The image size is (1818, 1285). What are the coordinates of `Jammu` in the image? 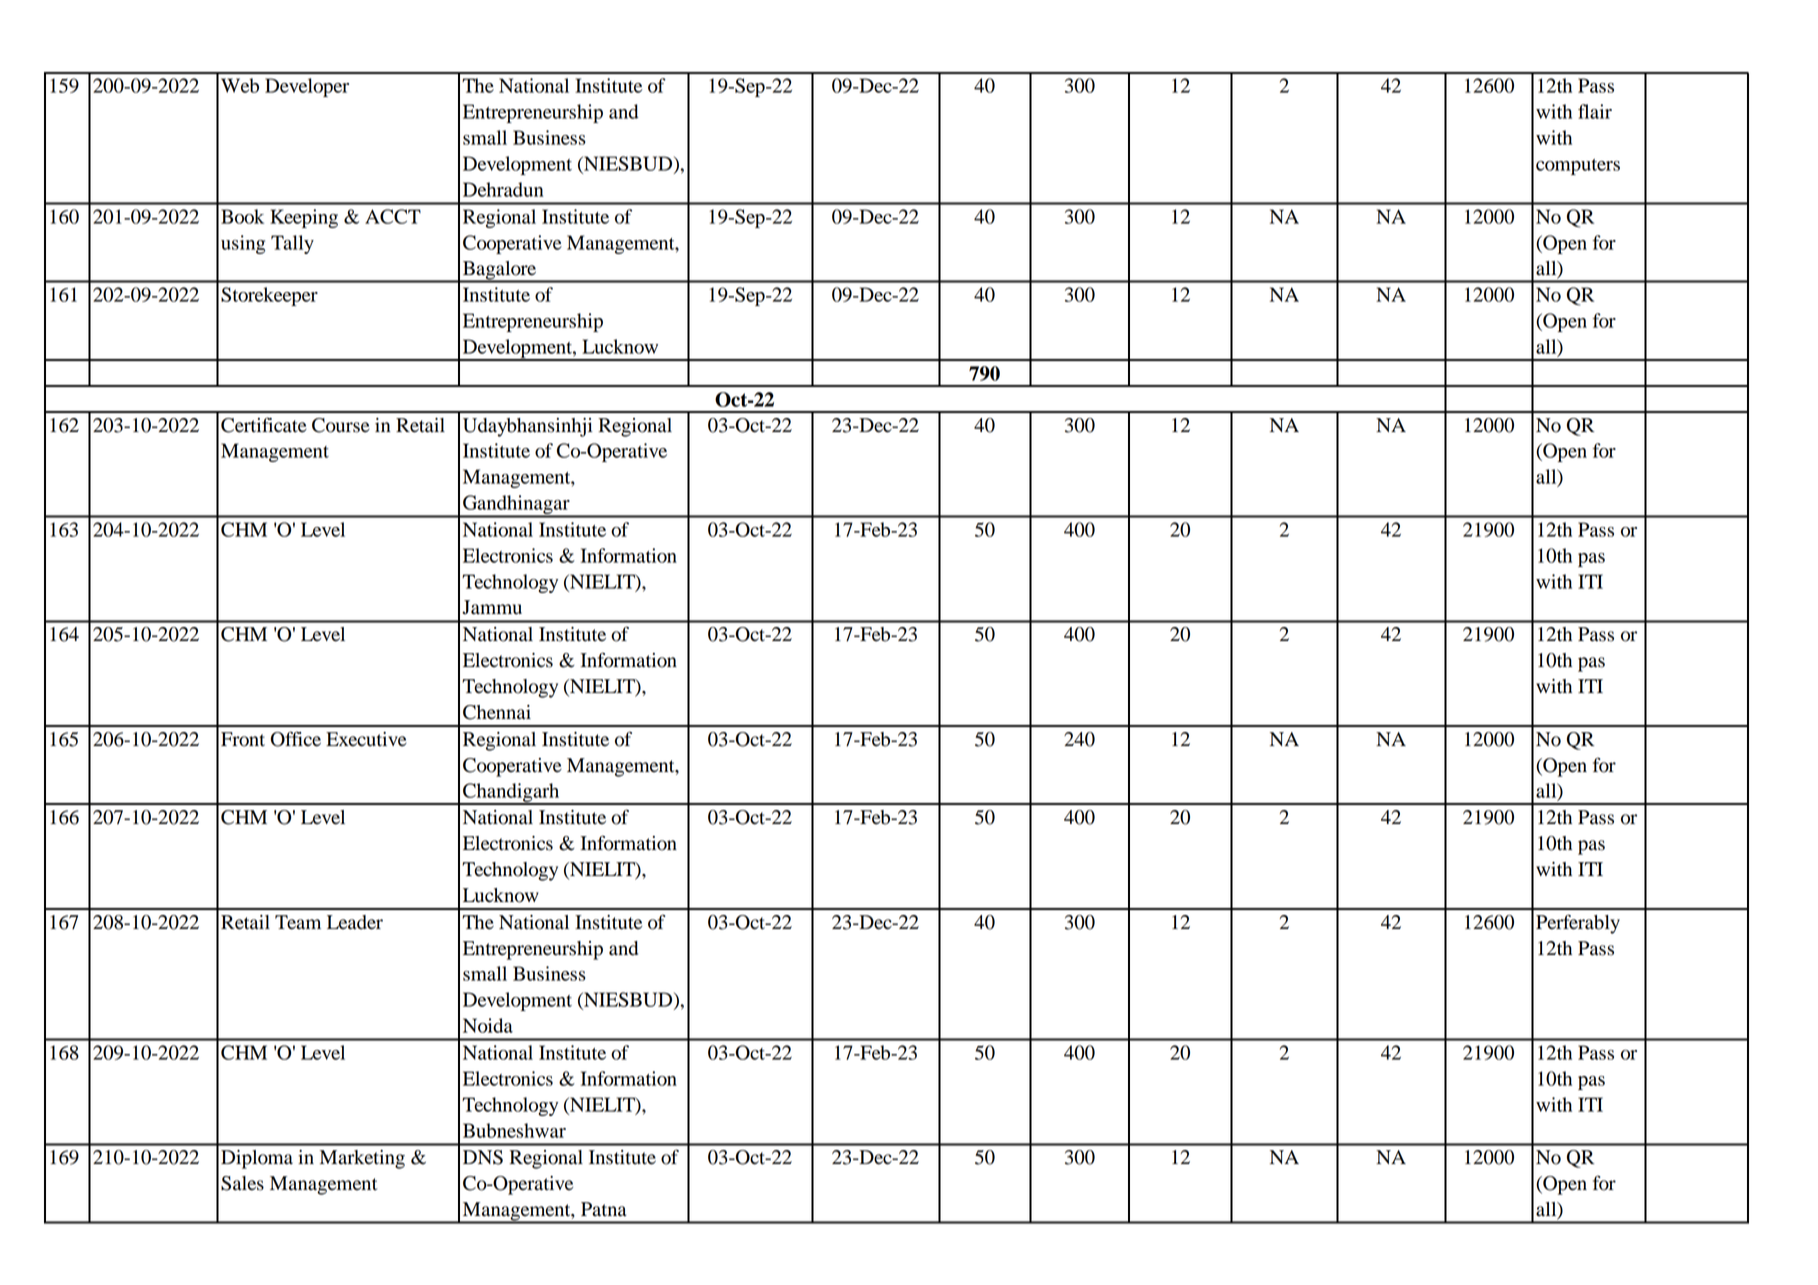 It's located at (492, 607).
